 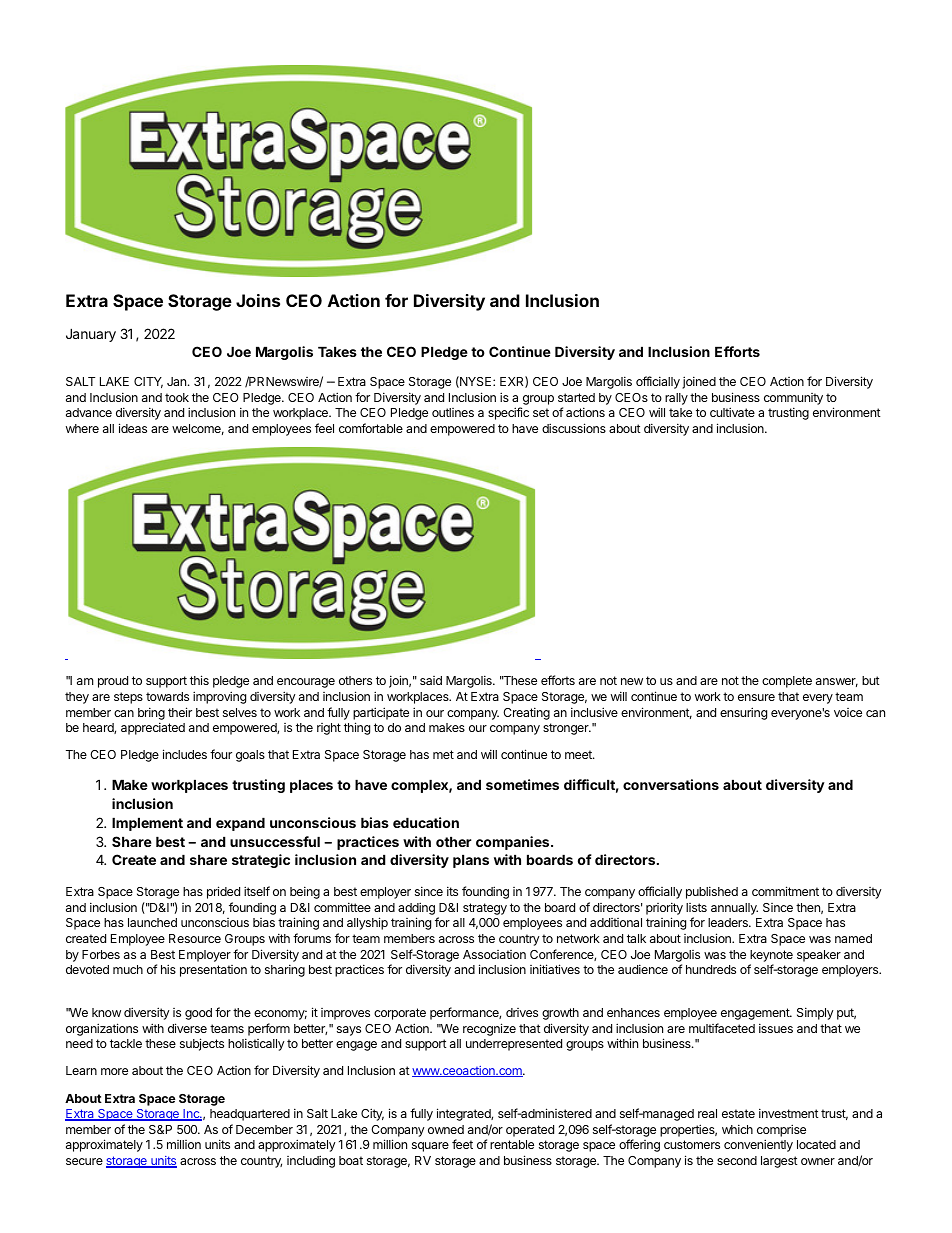 I want to click on plans, so click(x=471, y=861).
